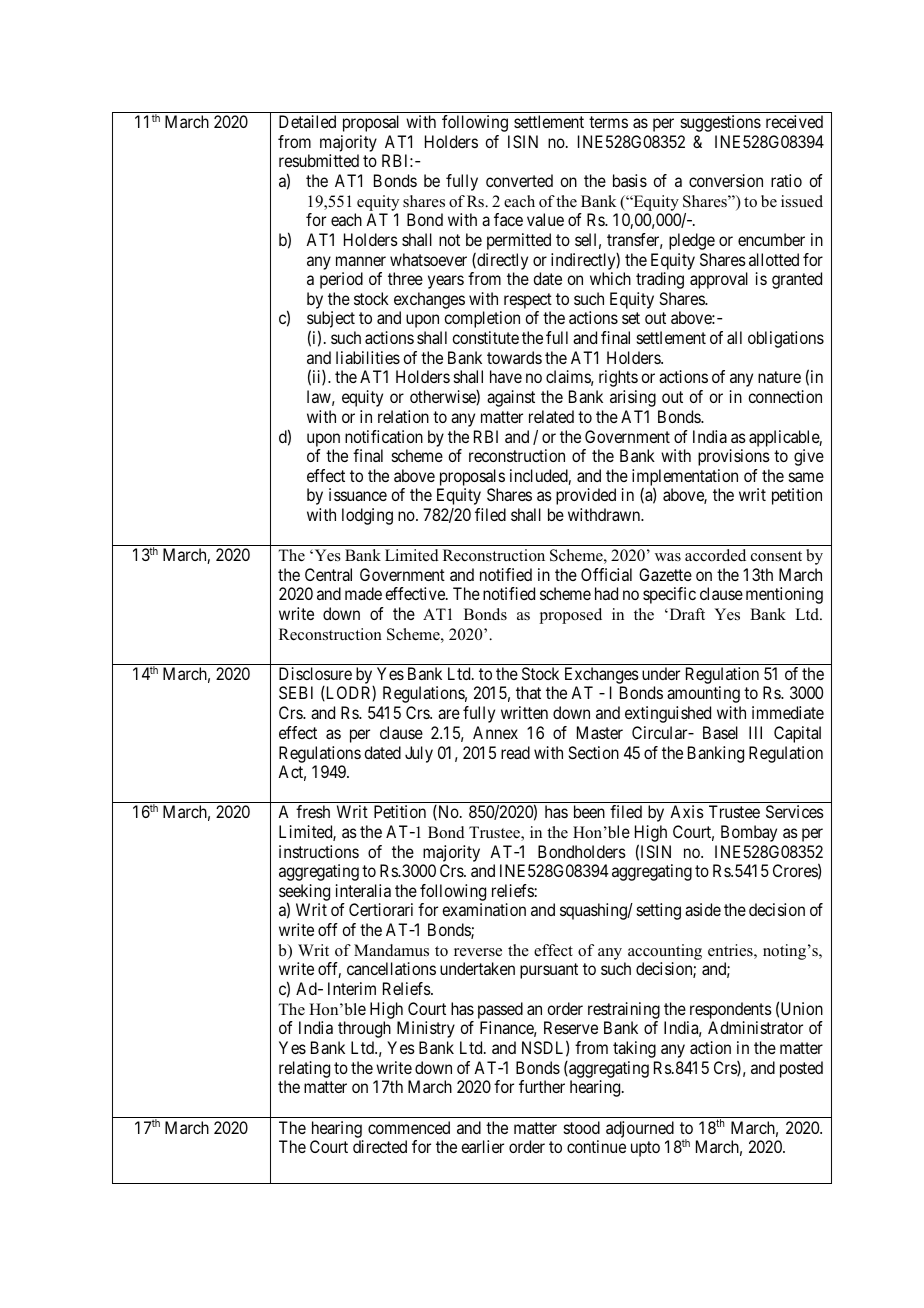  Describe the element at coordinates (380, 1146) in the screenshot. I see `directed` at that location.
